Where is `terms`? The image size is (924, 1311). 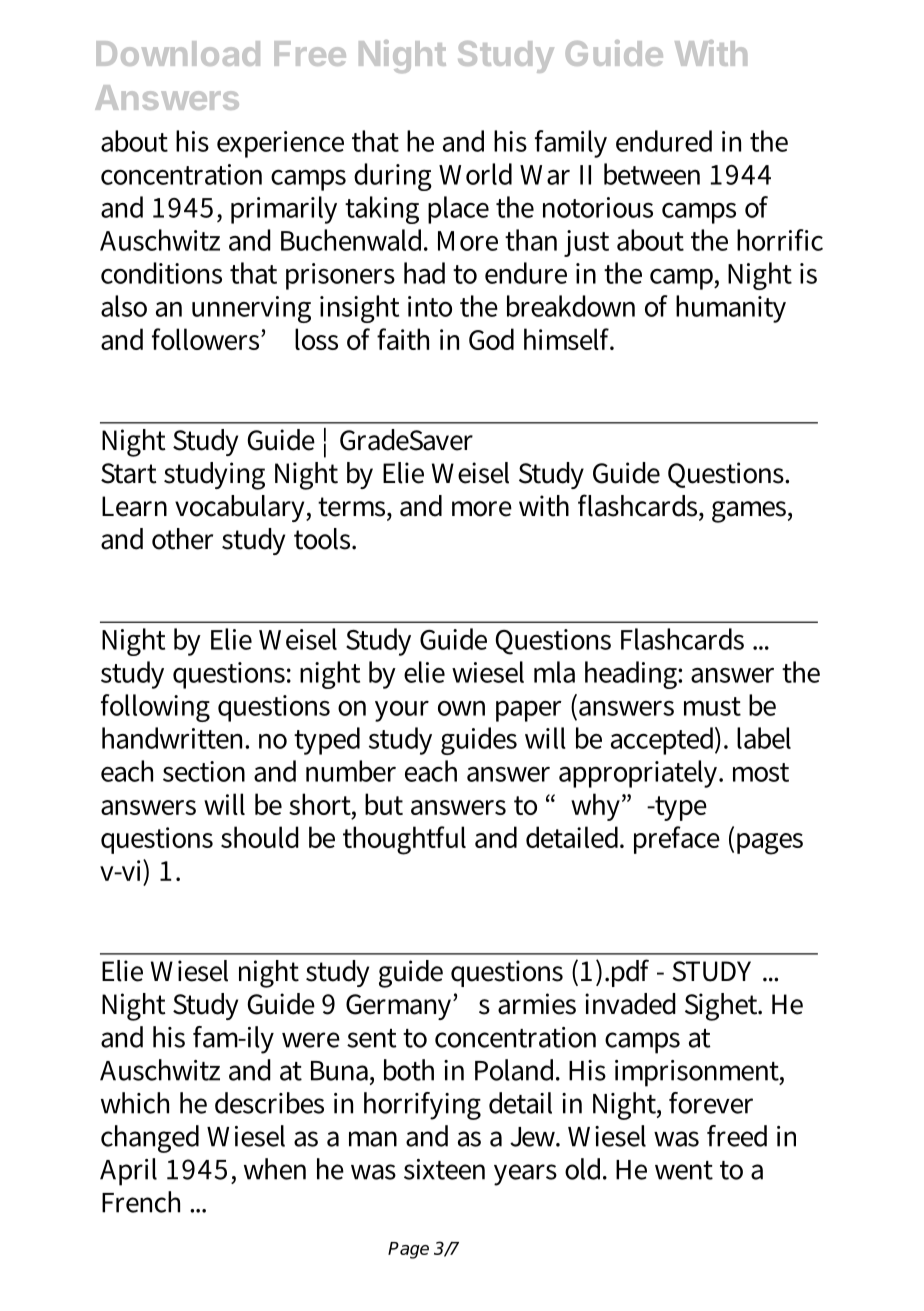 terms is located at coordinates (353, 507).
